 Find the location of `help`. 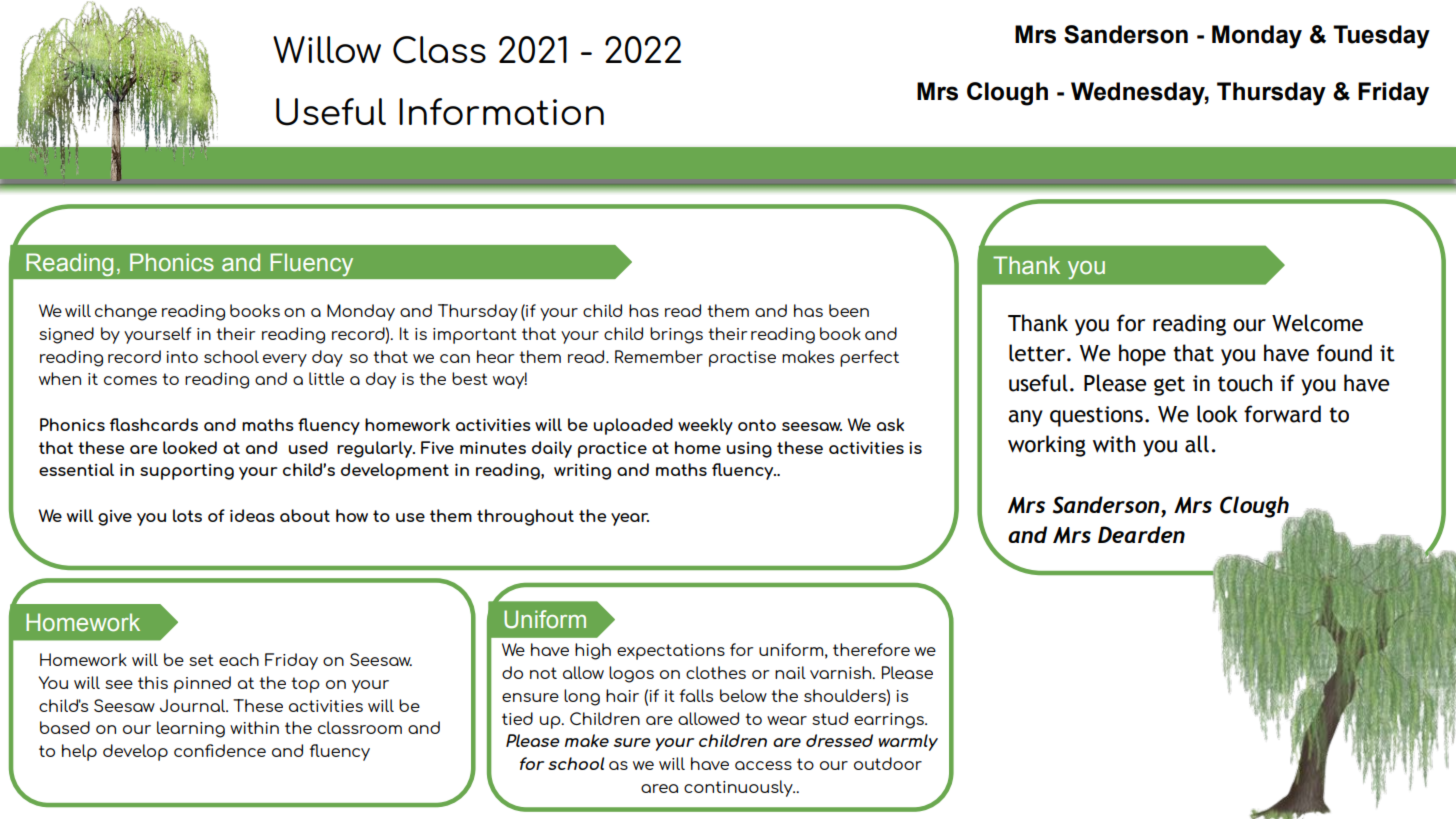

help is located at coordinates (79, 752).
